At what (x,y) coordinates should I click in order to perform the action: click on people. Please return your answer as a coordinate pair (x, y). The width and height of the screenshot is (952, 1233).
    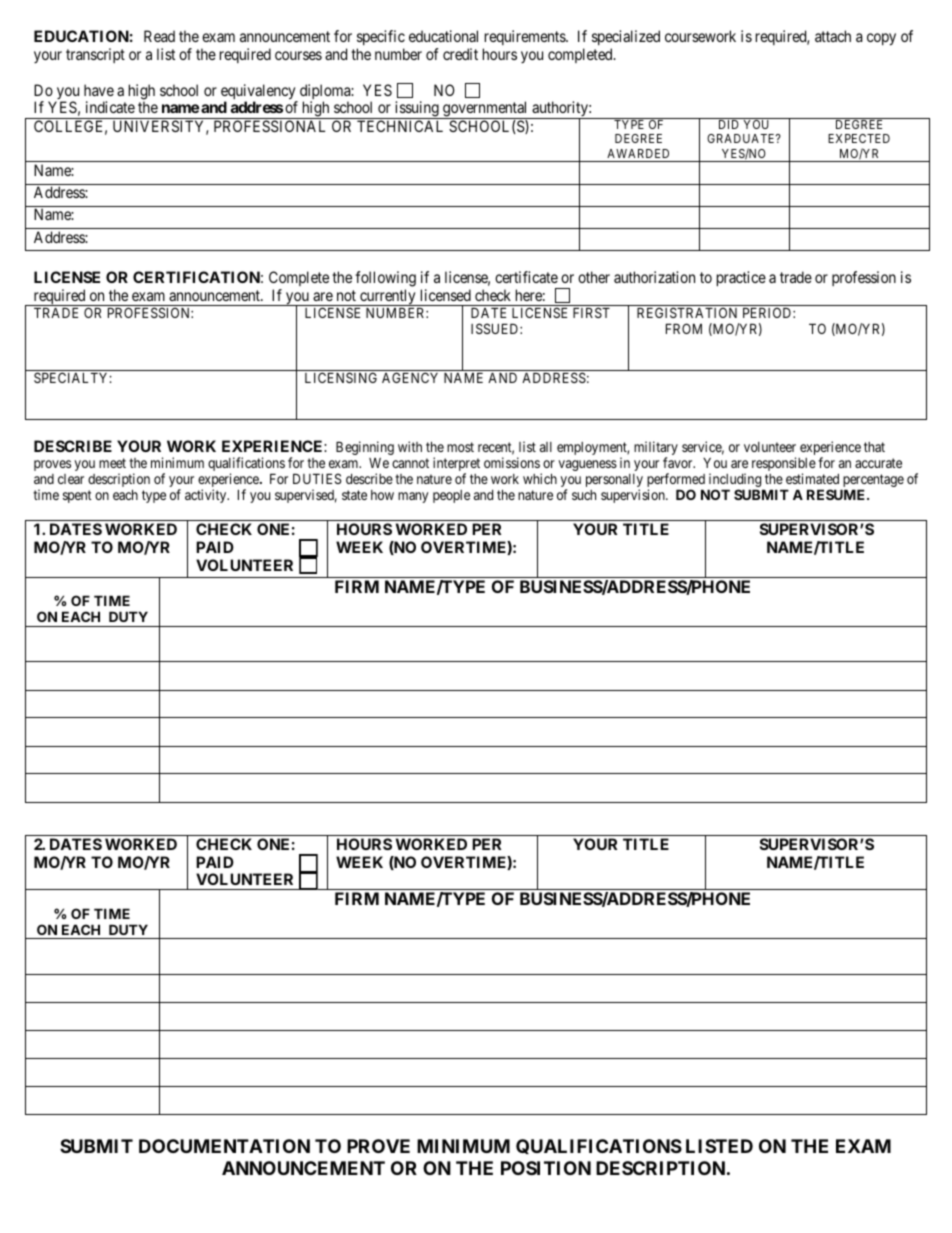
    Looking at the image, I should click on (451, 496).
